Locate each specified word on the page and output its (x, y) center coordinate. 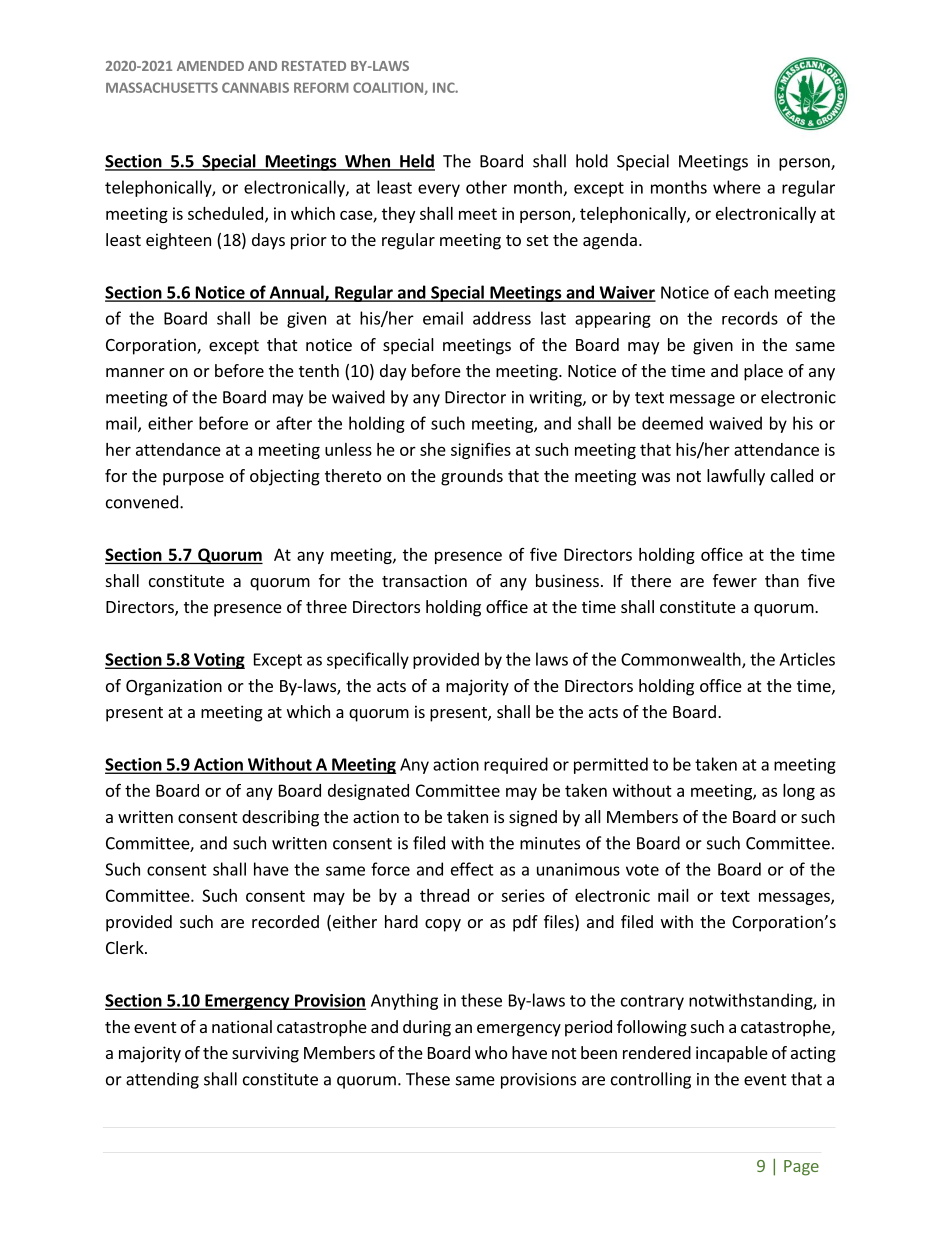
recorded (285, 921)
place (763, 372)
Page (801, 1168)
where (737, 187)
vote (642, 870)
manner (135, 372)
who (491, 1052)
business (567, 580)
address (502, 318)
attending (162, 1080)
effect (472, 869)
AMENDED (210, 66)
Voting (218, 661)
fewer (735, 580)
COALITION (389, 88)
